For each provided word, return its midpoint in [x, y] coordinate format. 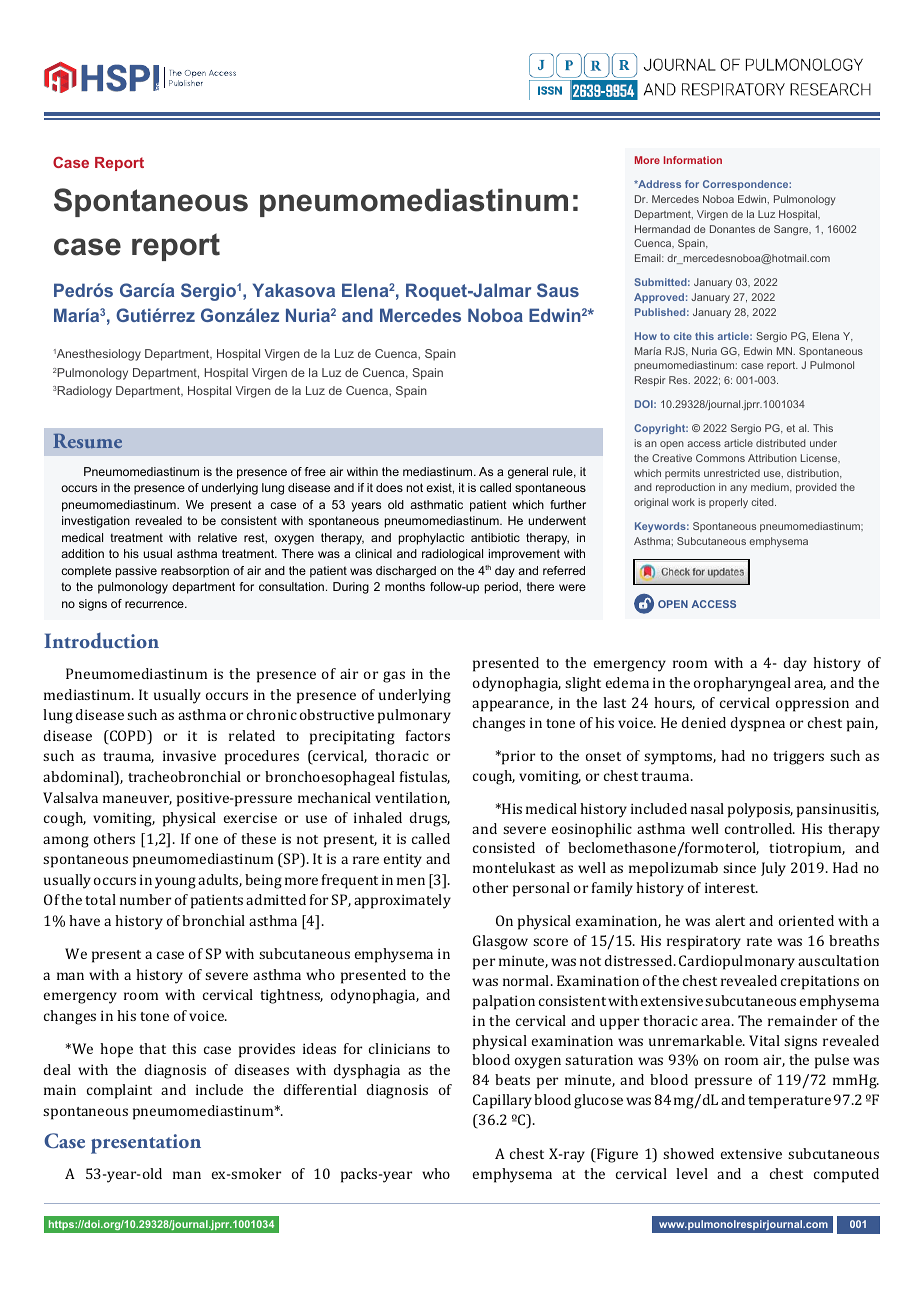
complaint [119, 1091]
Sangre [792, 230]
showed [688, 1153]
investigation [96, 522]
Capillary [502, 1101]
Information [693, 160]
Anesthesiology [97, 355]
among [66, 842]
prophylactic [431, 539]
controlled [760, 828]
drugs [430, 819]
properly [728, 503]
